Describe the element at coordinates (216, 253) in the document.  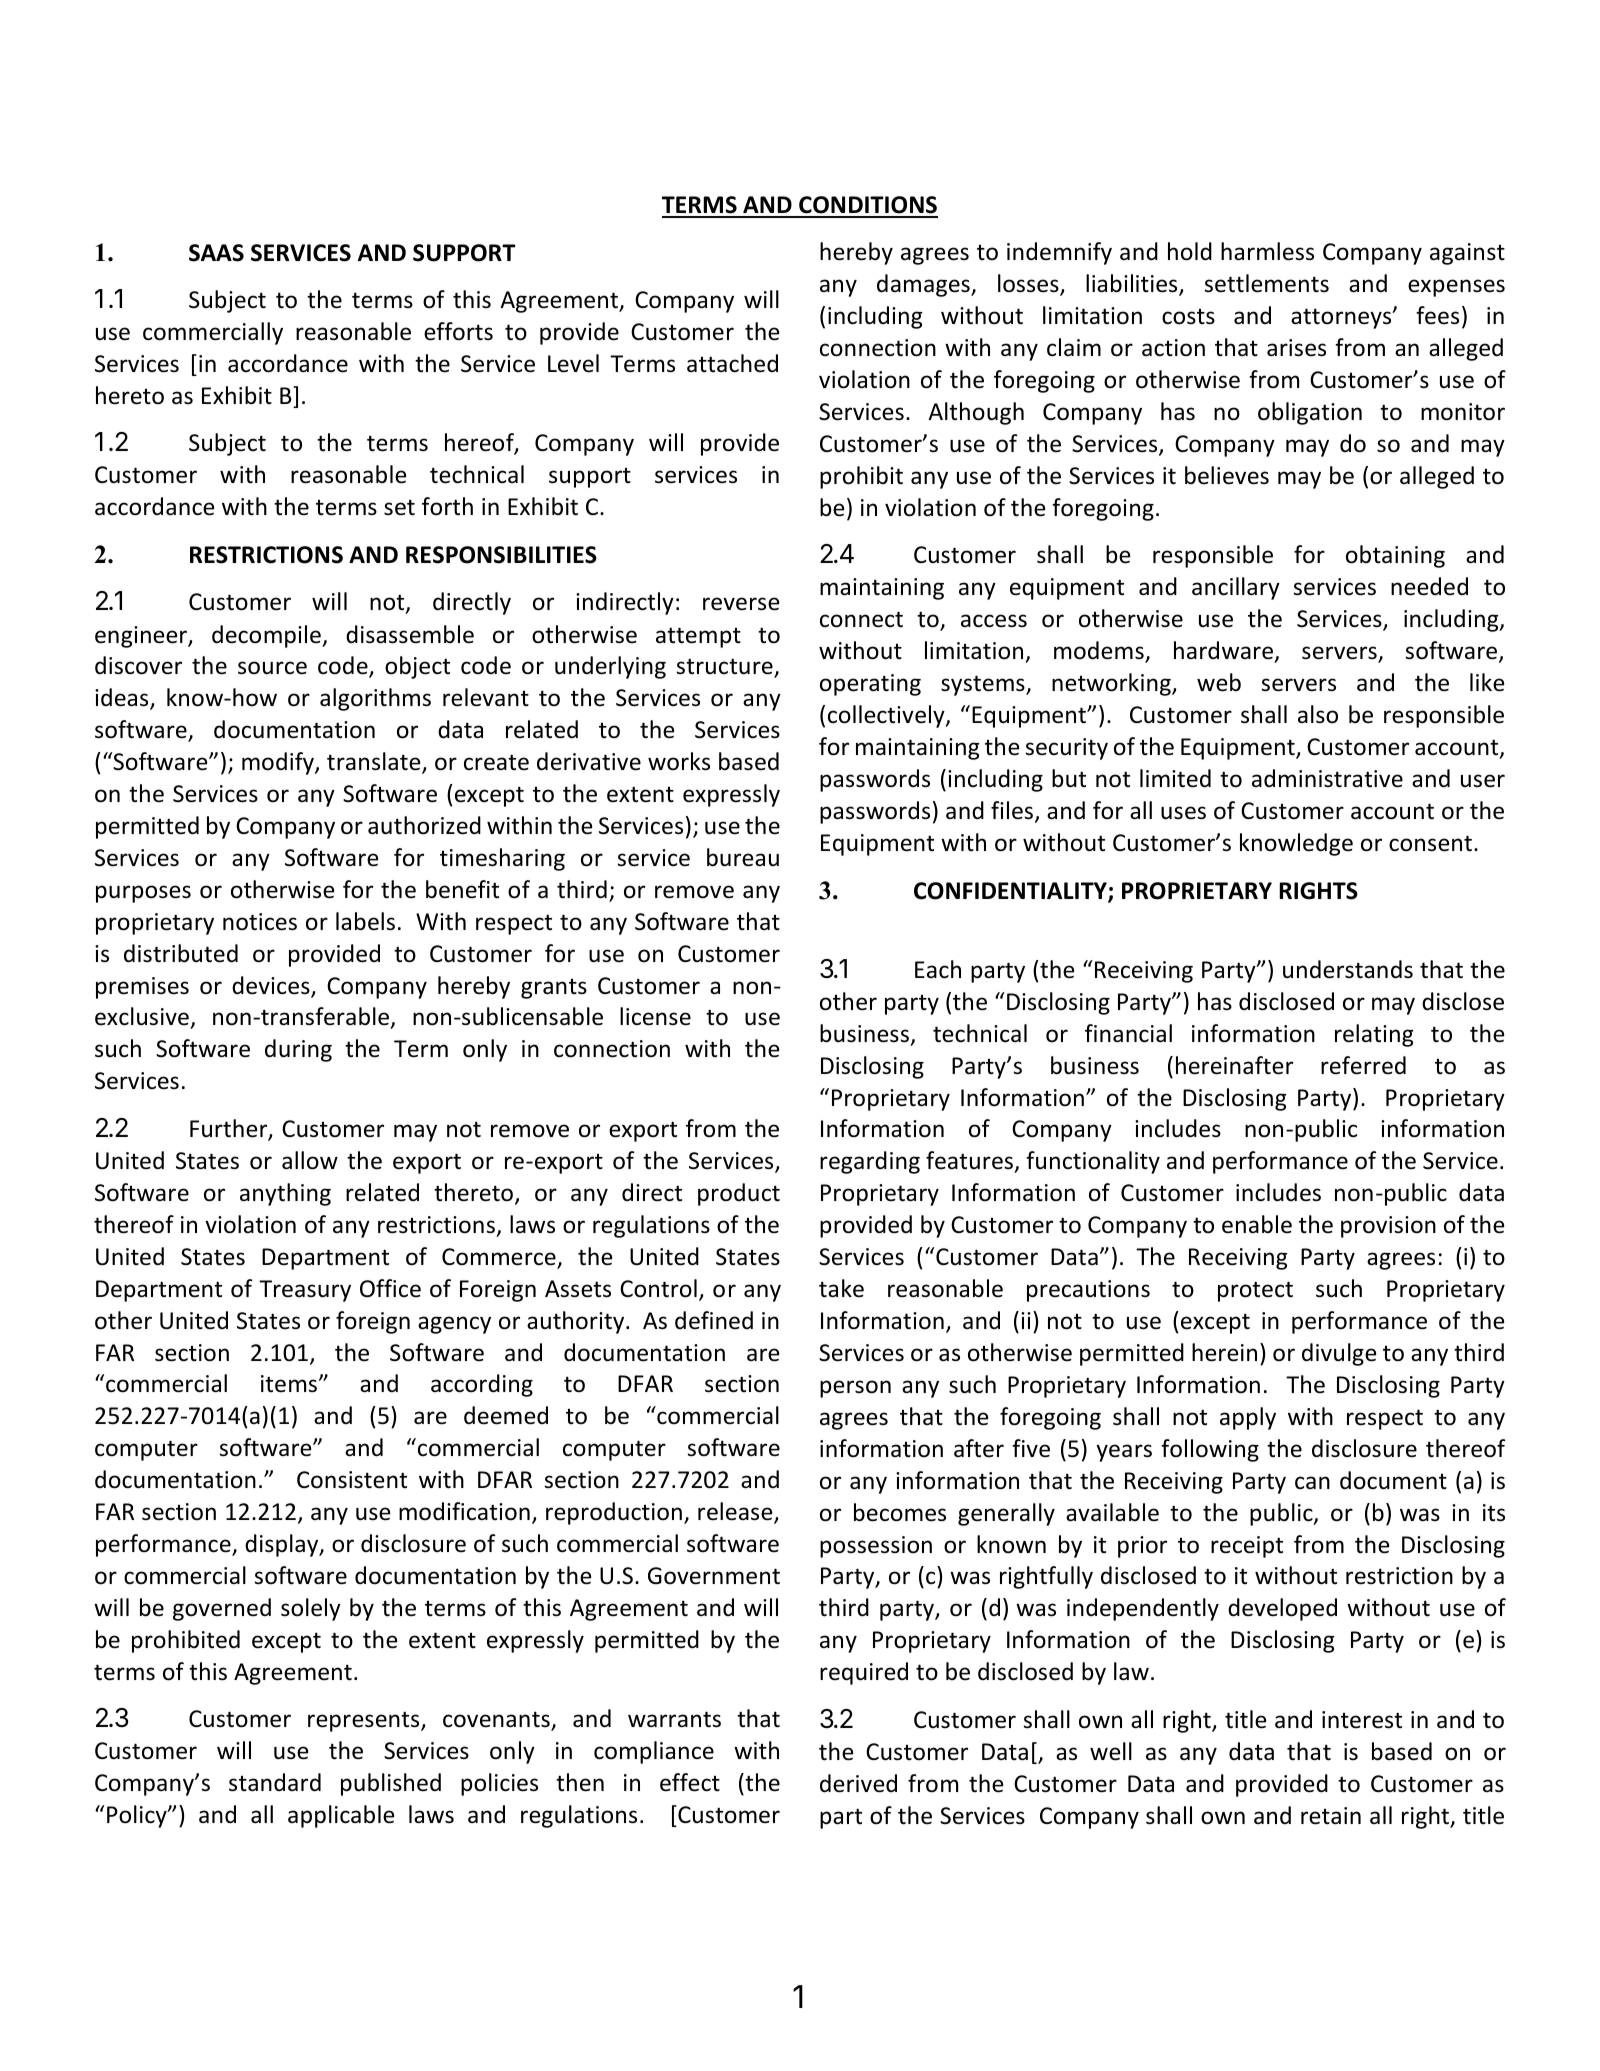
I see `SAAS` at that location.
